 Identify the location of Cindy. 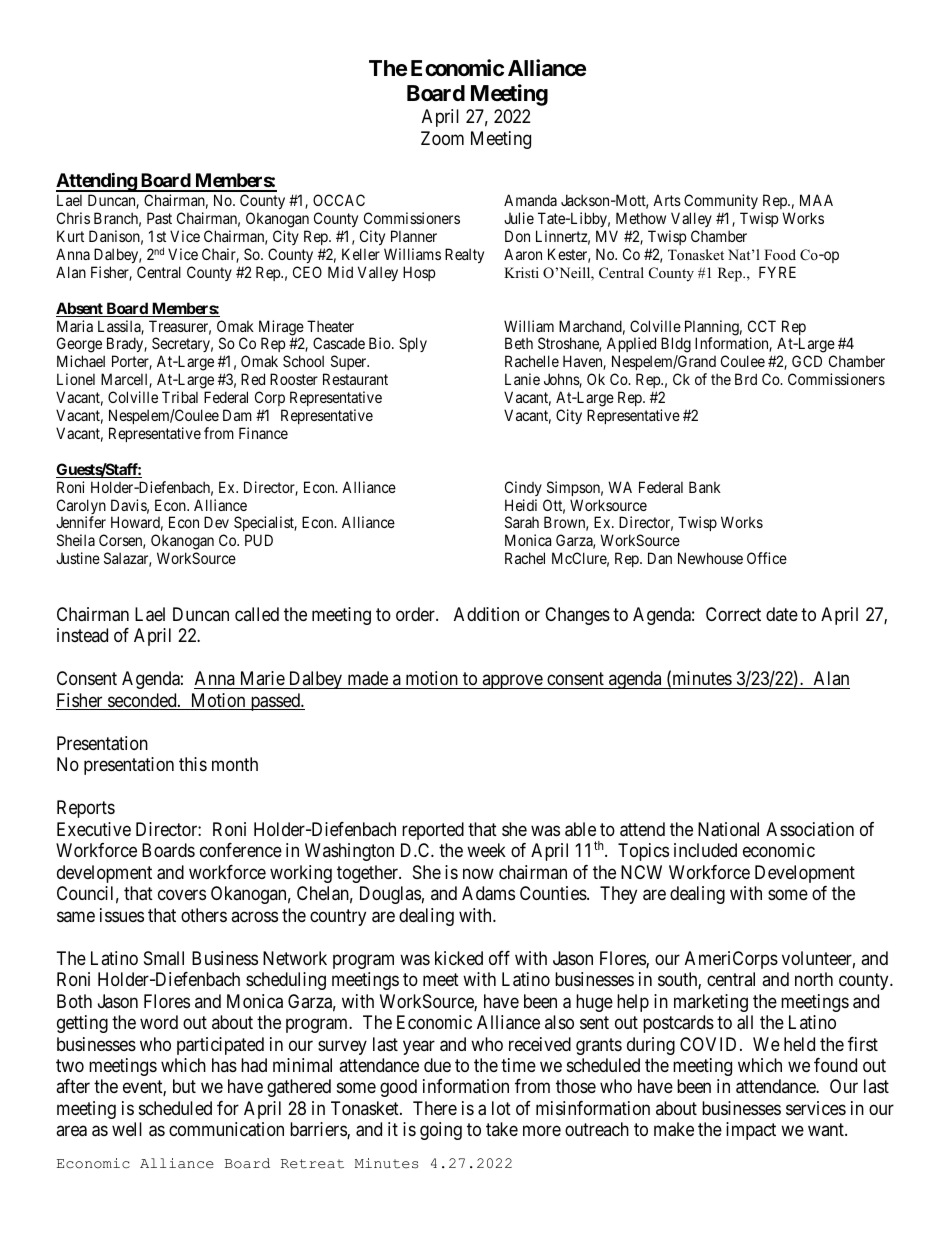
(523, 488).
